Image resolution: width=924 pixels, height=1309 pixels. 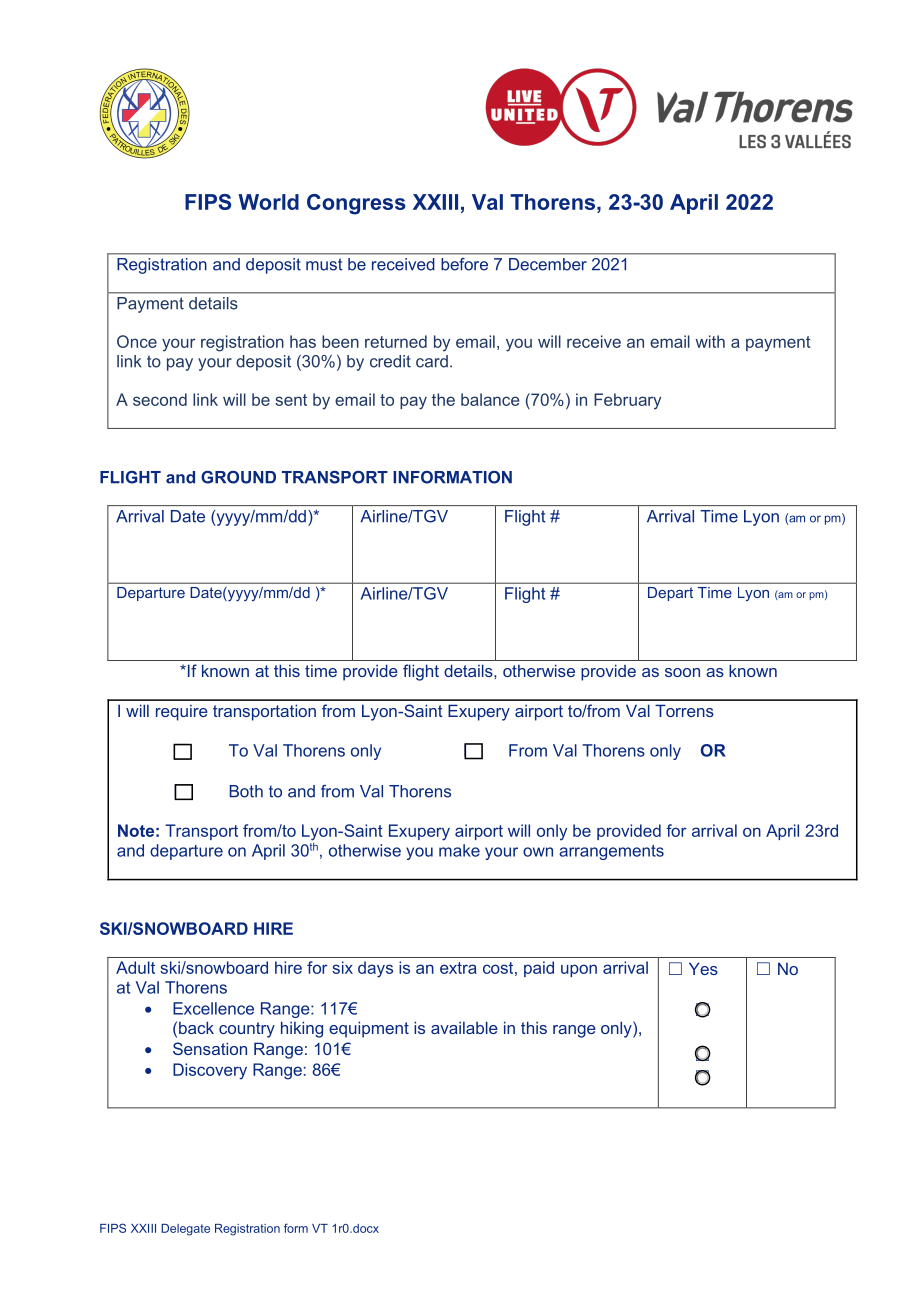 I want to click on balance, so click(x=490, y=399).
